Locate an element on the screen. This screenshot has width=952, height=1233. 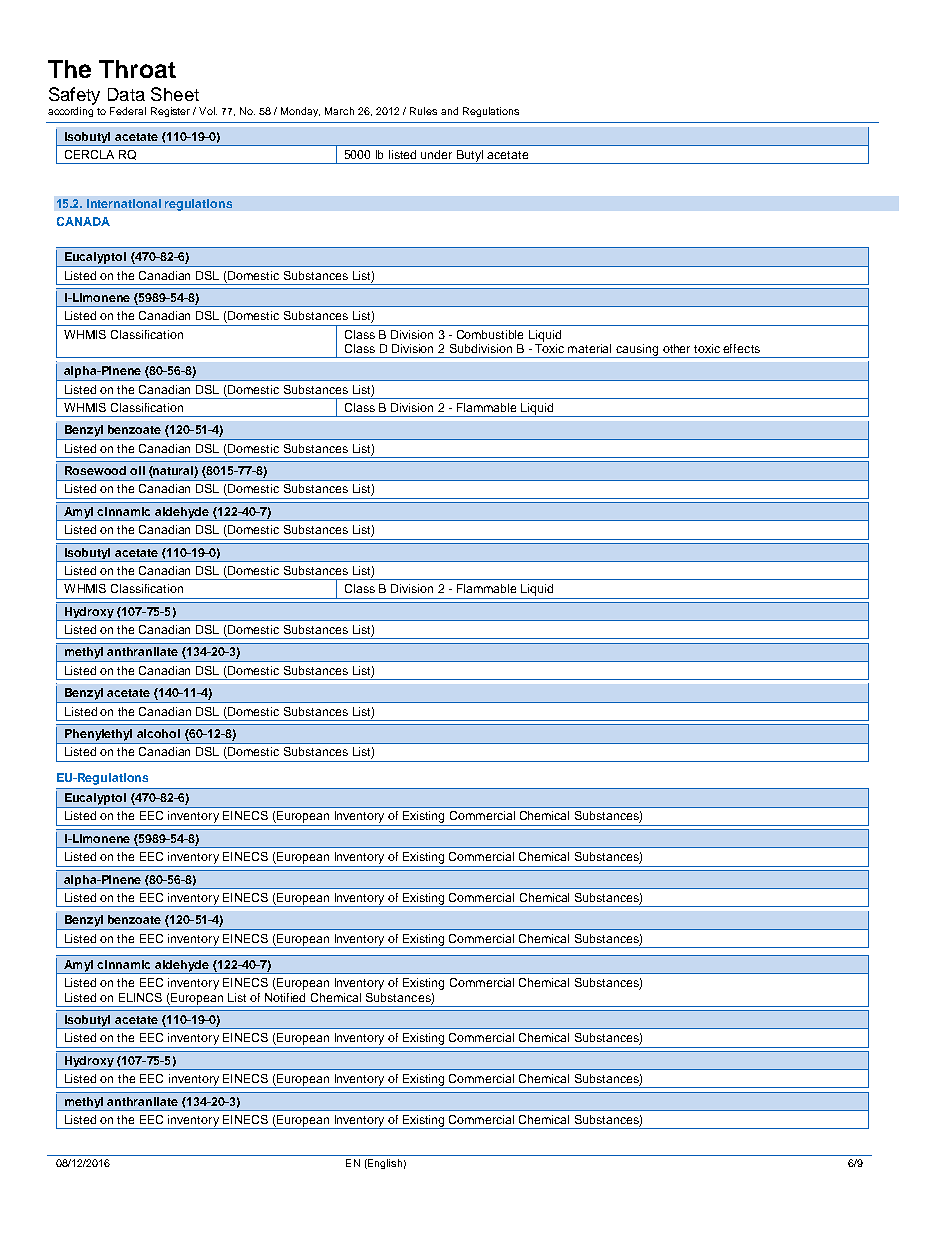
effects is located at coordinates (741, 348).
